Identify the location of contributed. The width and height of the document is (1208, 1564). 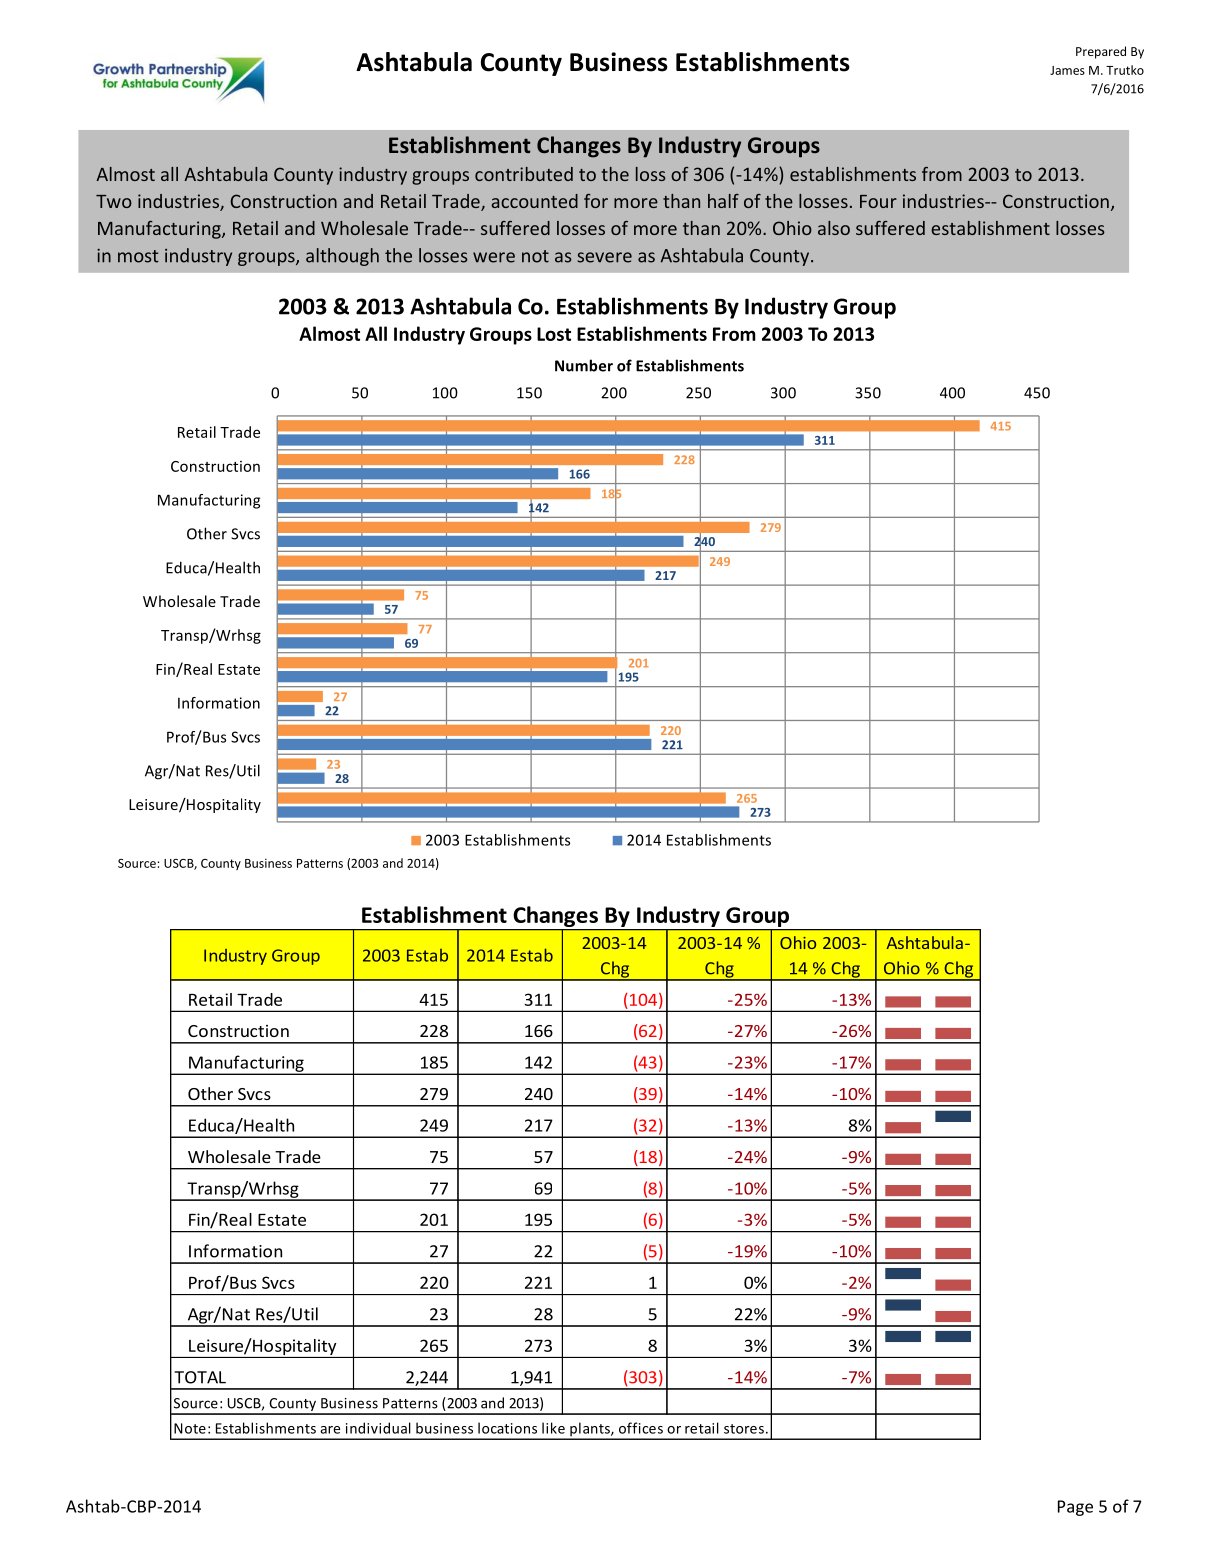
(524, 174).
